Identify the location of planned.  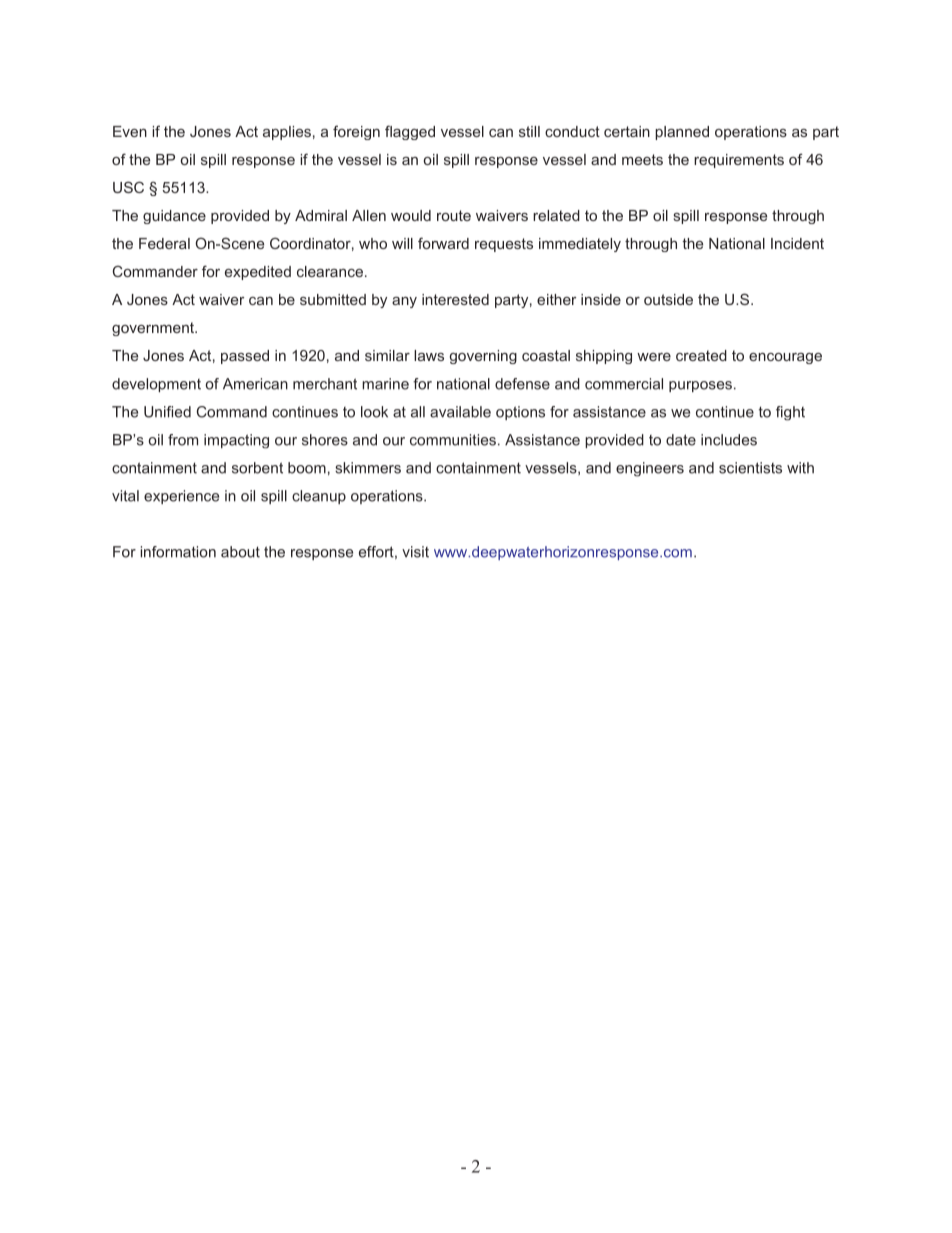
(682, 133).
